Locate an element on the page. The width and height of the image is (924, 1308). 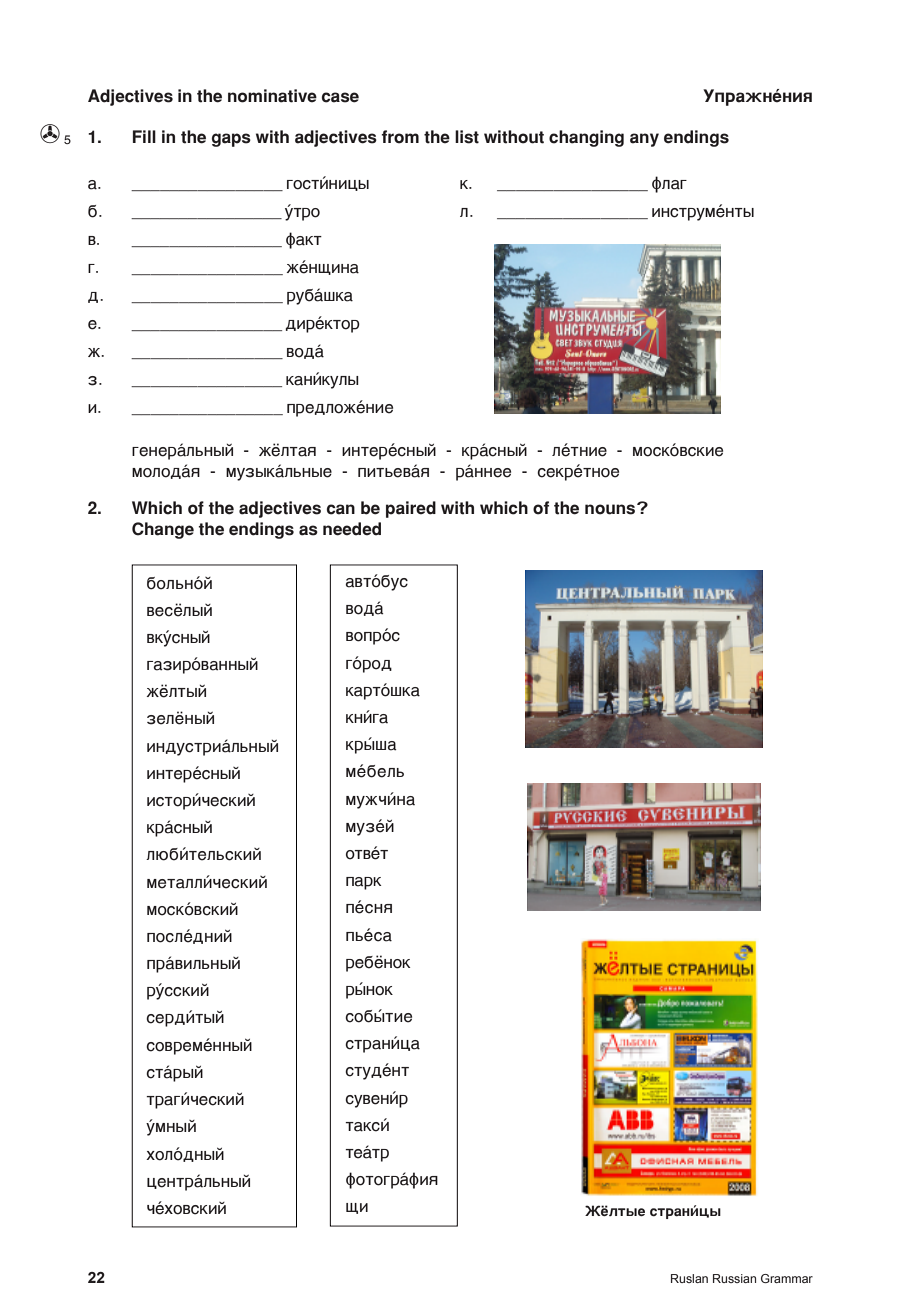
Ruslan is located at coordinates (689, 1278).
